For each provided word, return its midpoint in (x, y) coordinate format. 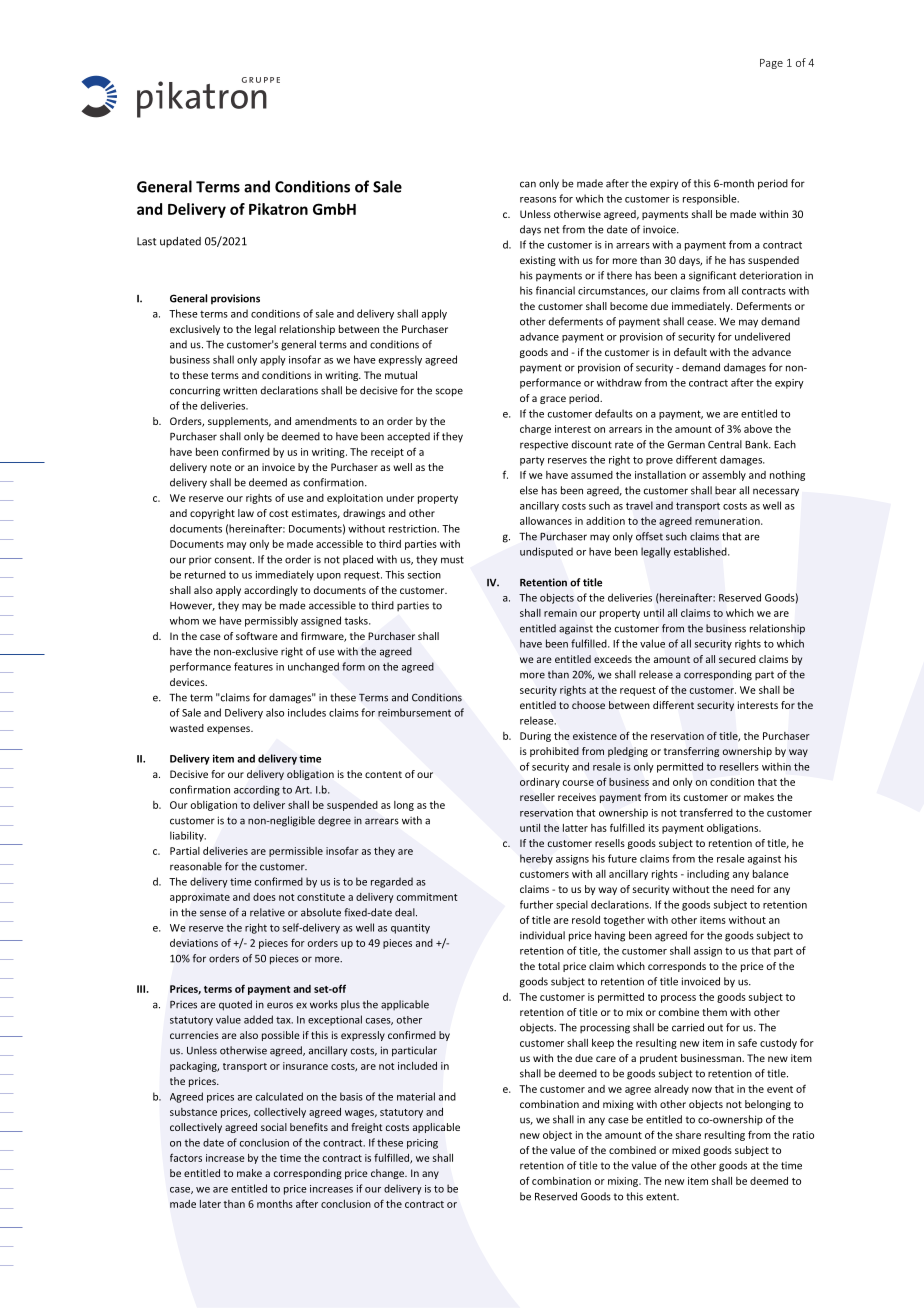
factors (186, 1157)
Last (146, 241)
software (257, 636)
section (424, 575)
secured (737, 659)
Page (771, 64)
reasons (538, 200)
